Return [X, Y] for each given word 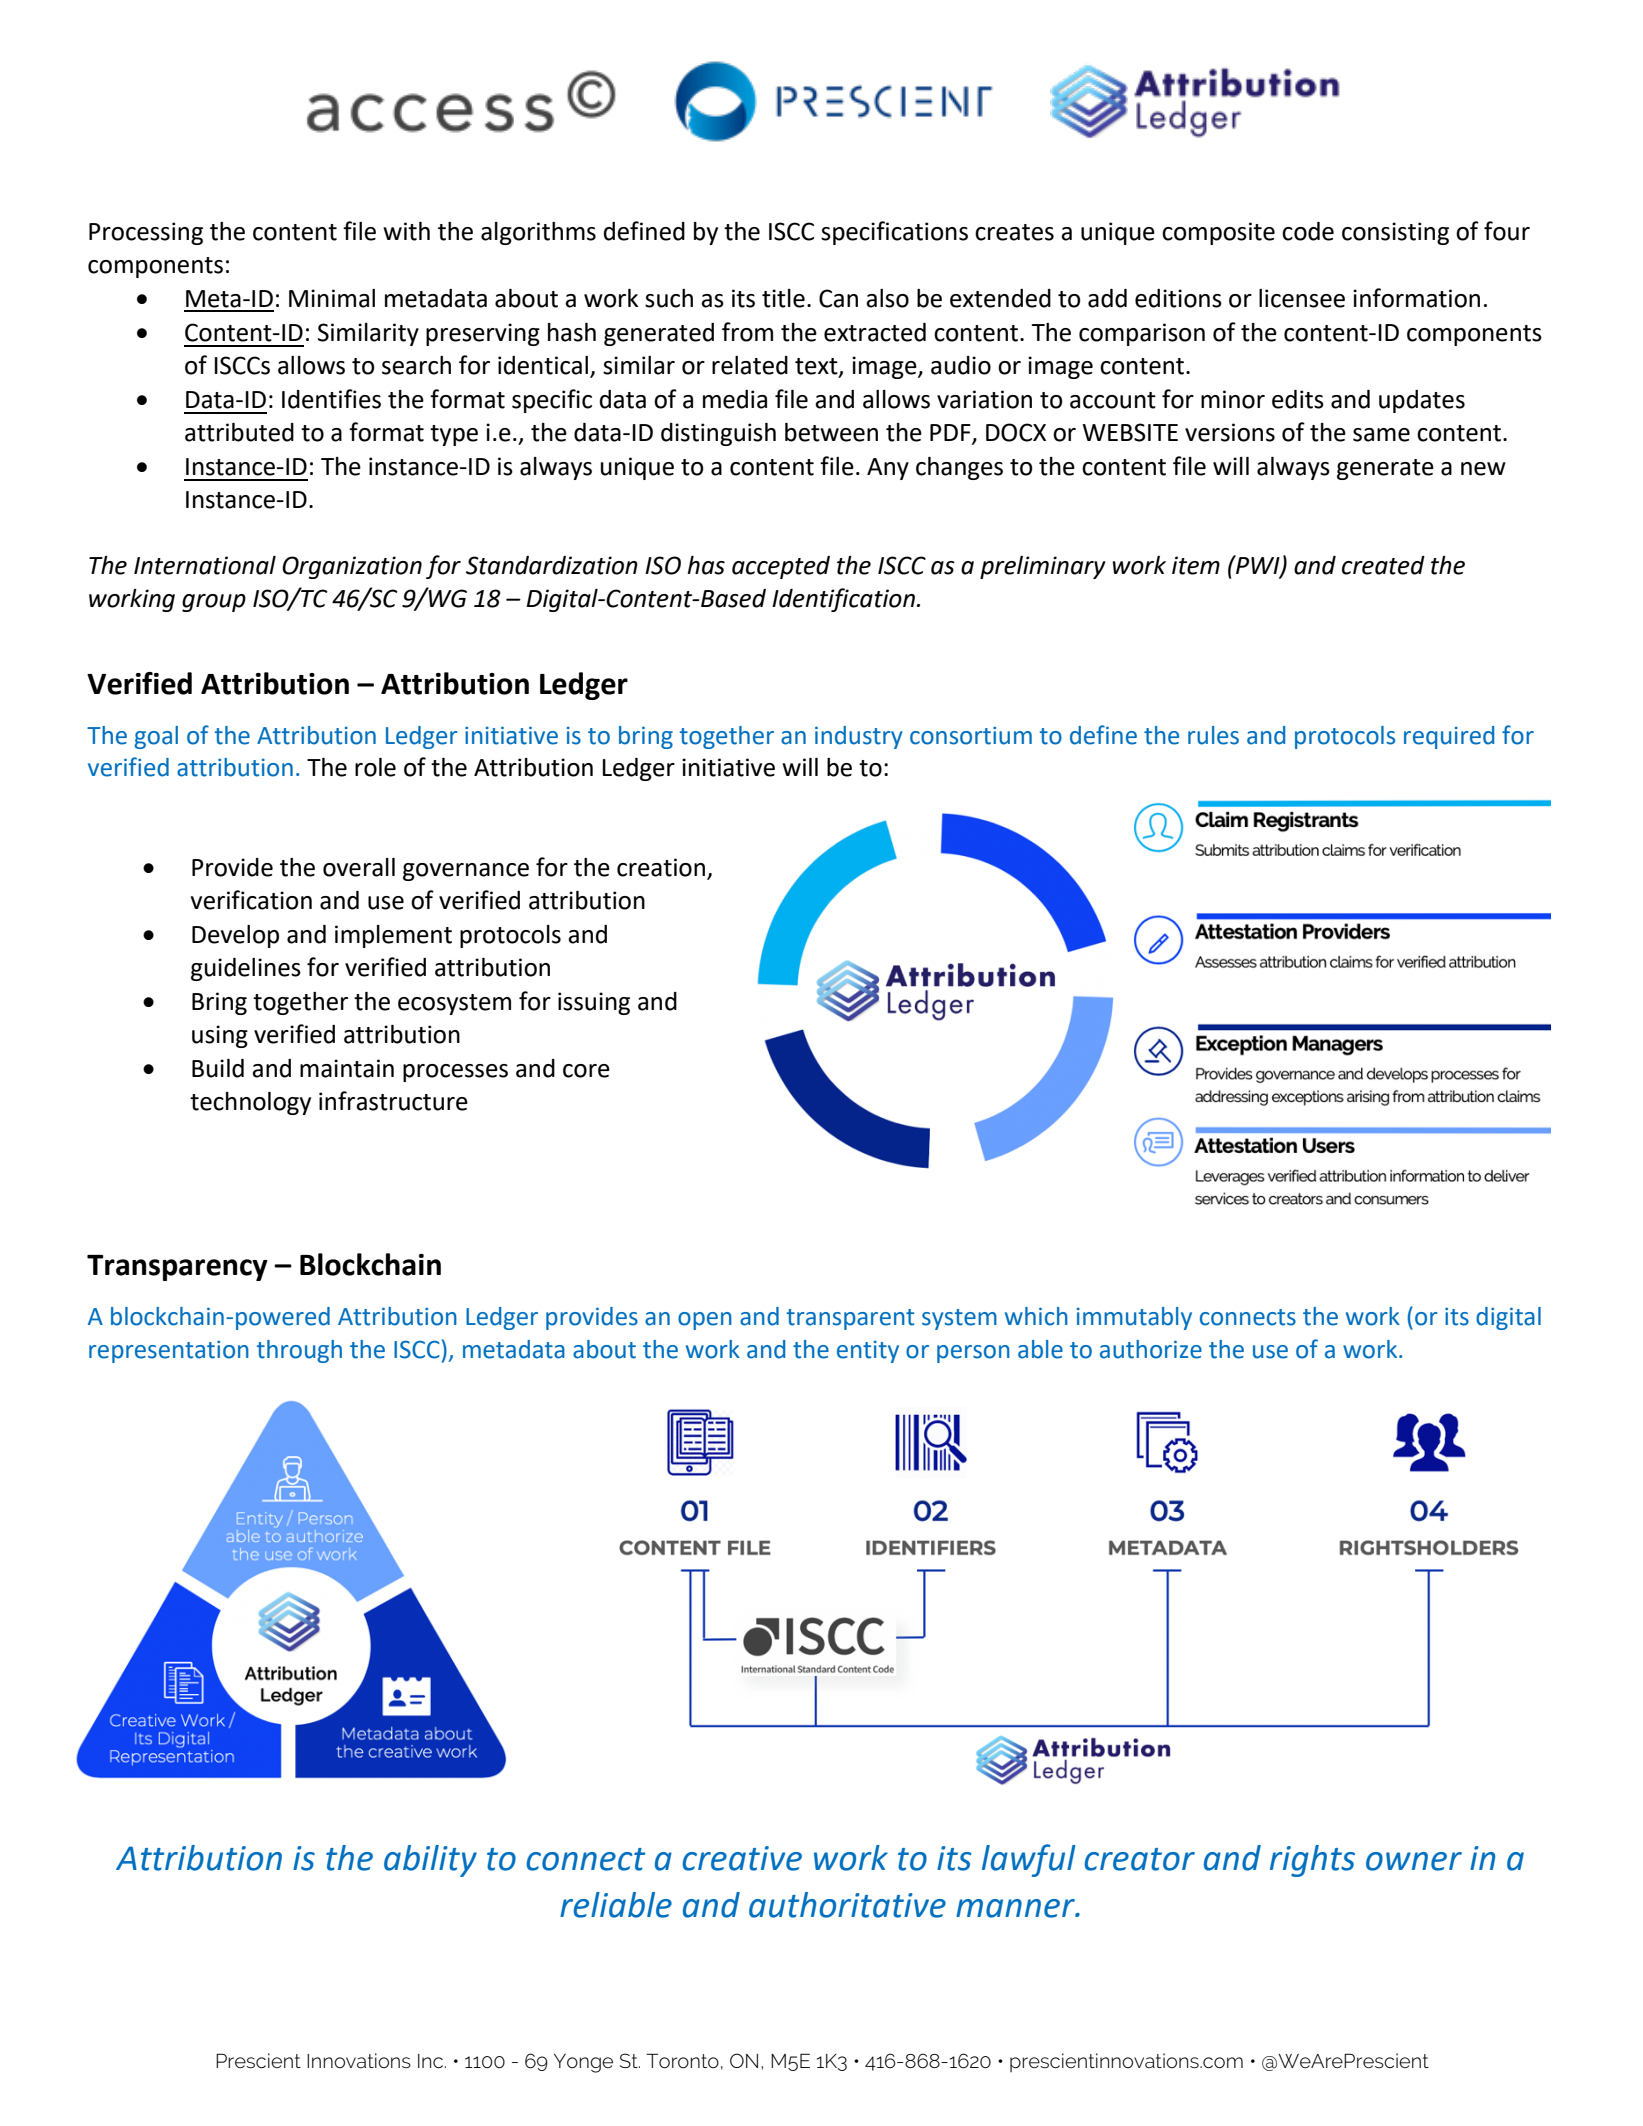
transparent [850, 1319]
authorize [1151, 1349]
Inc [430, 2061]
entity [868, 1352]
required [1449, 737]
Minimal [332, 298]
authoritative [847, 1905]
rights [1312, 1861]
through [299, 1351]
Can [838, 298]
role [375, 767]
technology [250, 1103]
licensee [1302, 298]
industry [859, 737]
